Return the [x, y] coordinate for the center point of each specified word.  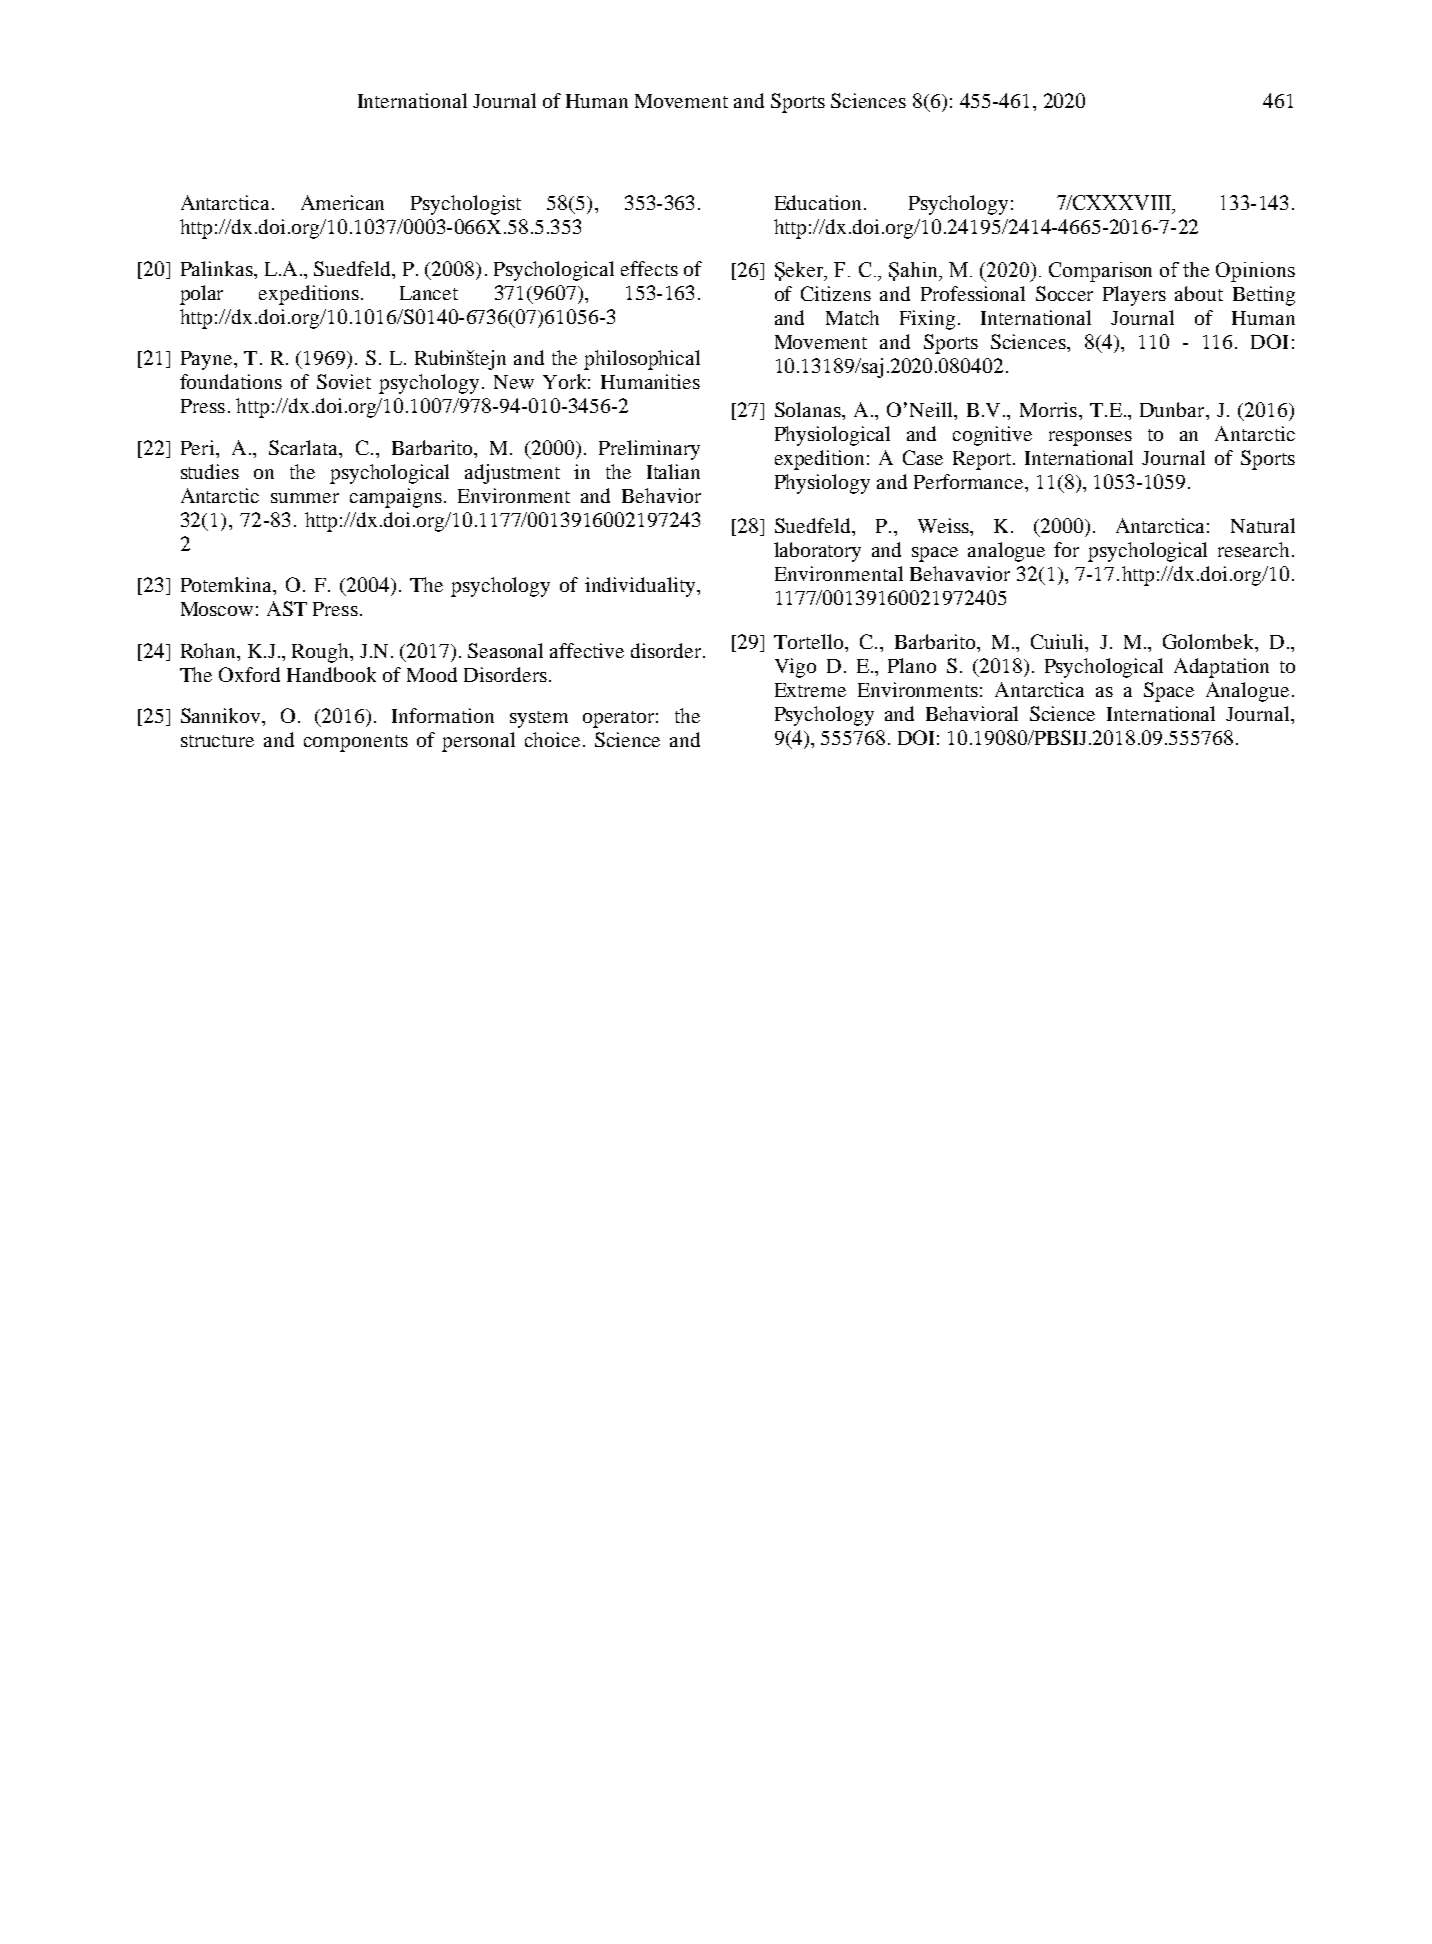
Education [818, 202]
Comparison [1100, 272]
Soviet [344, 381]
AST [287, 608]
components [356, 743]
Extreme [810, 690]
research [1253, 549]
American [342, 202]
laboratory [817, 552]
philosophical [642, 360]
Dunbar [1173, 409]
